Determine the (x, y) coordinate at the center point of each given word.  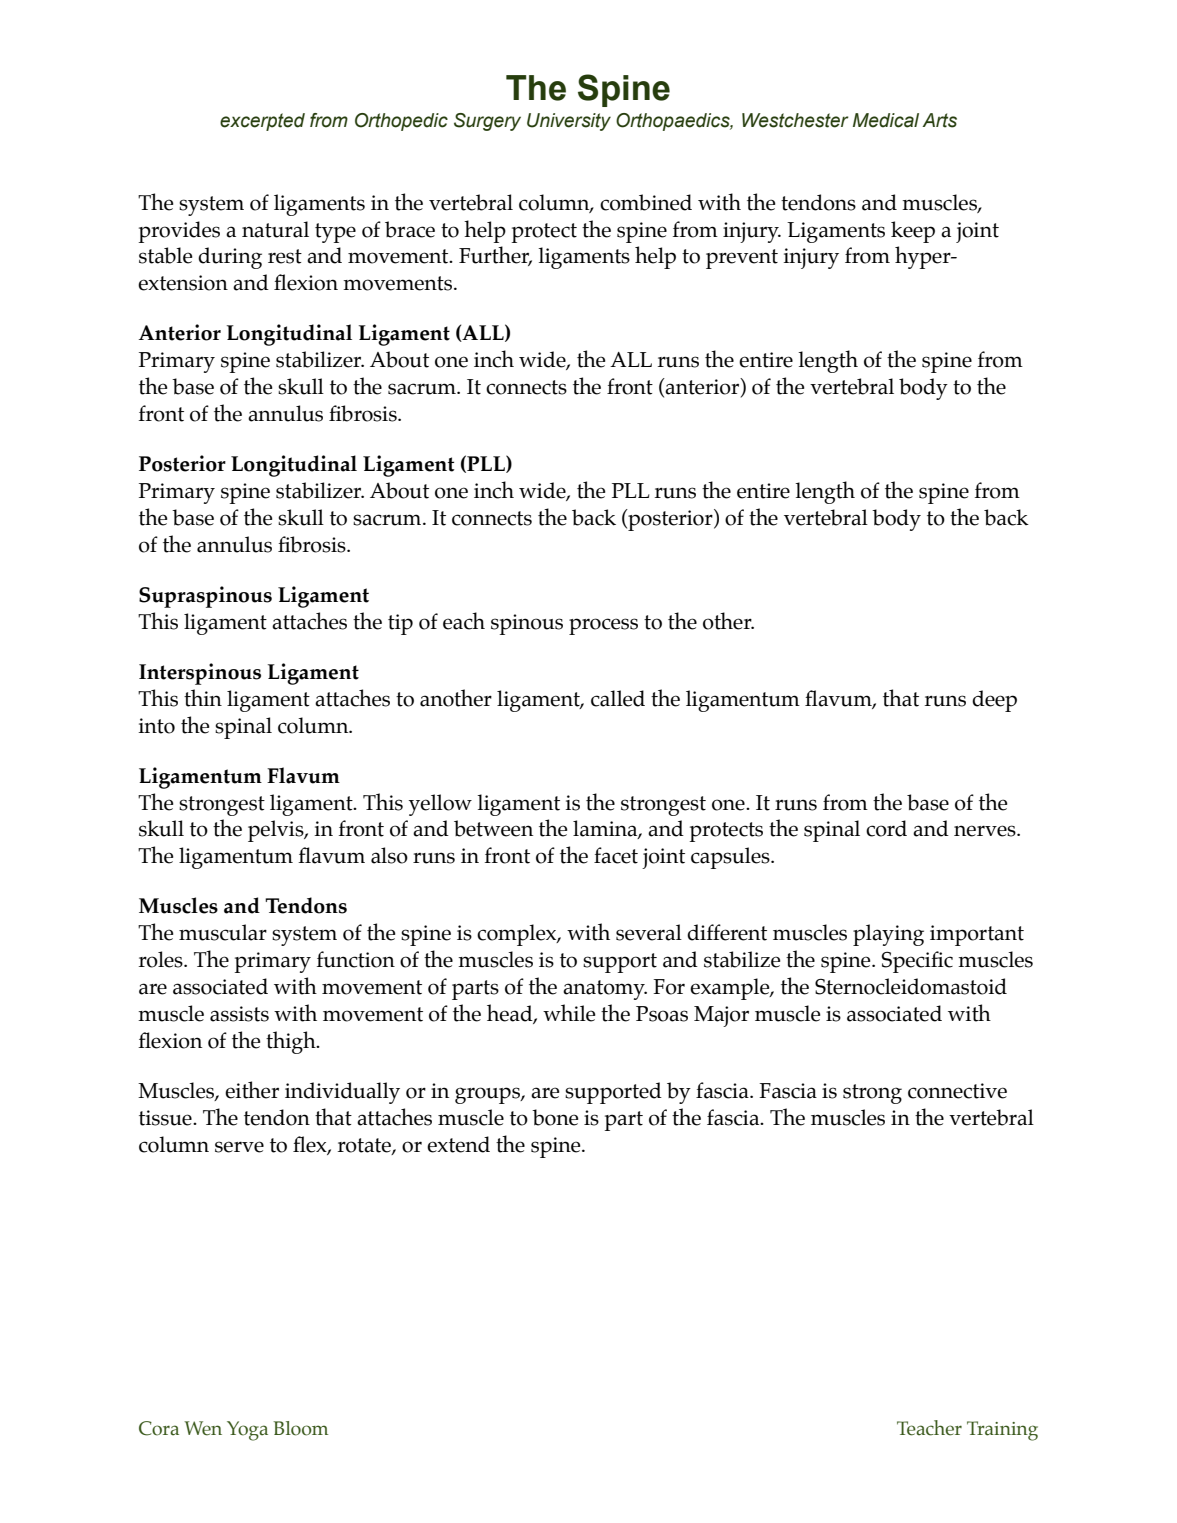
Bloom (301, 1428)
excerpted (262, 122)
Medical (886, 120)
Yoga (247, 1431)
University (569, 122)
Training (1002, 1431)
